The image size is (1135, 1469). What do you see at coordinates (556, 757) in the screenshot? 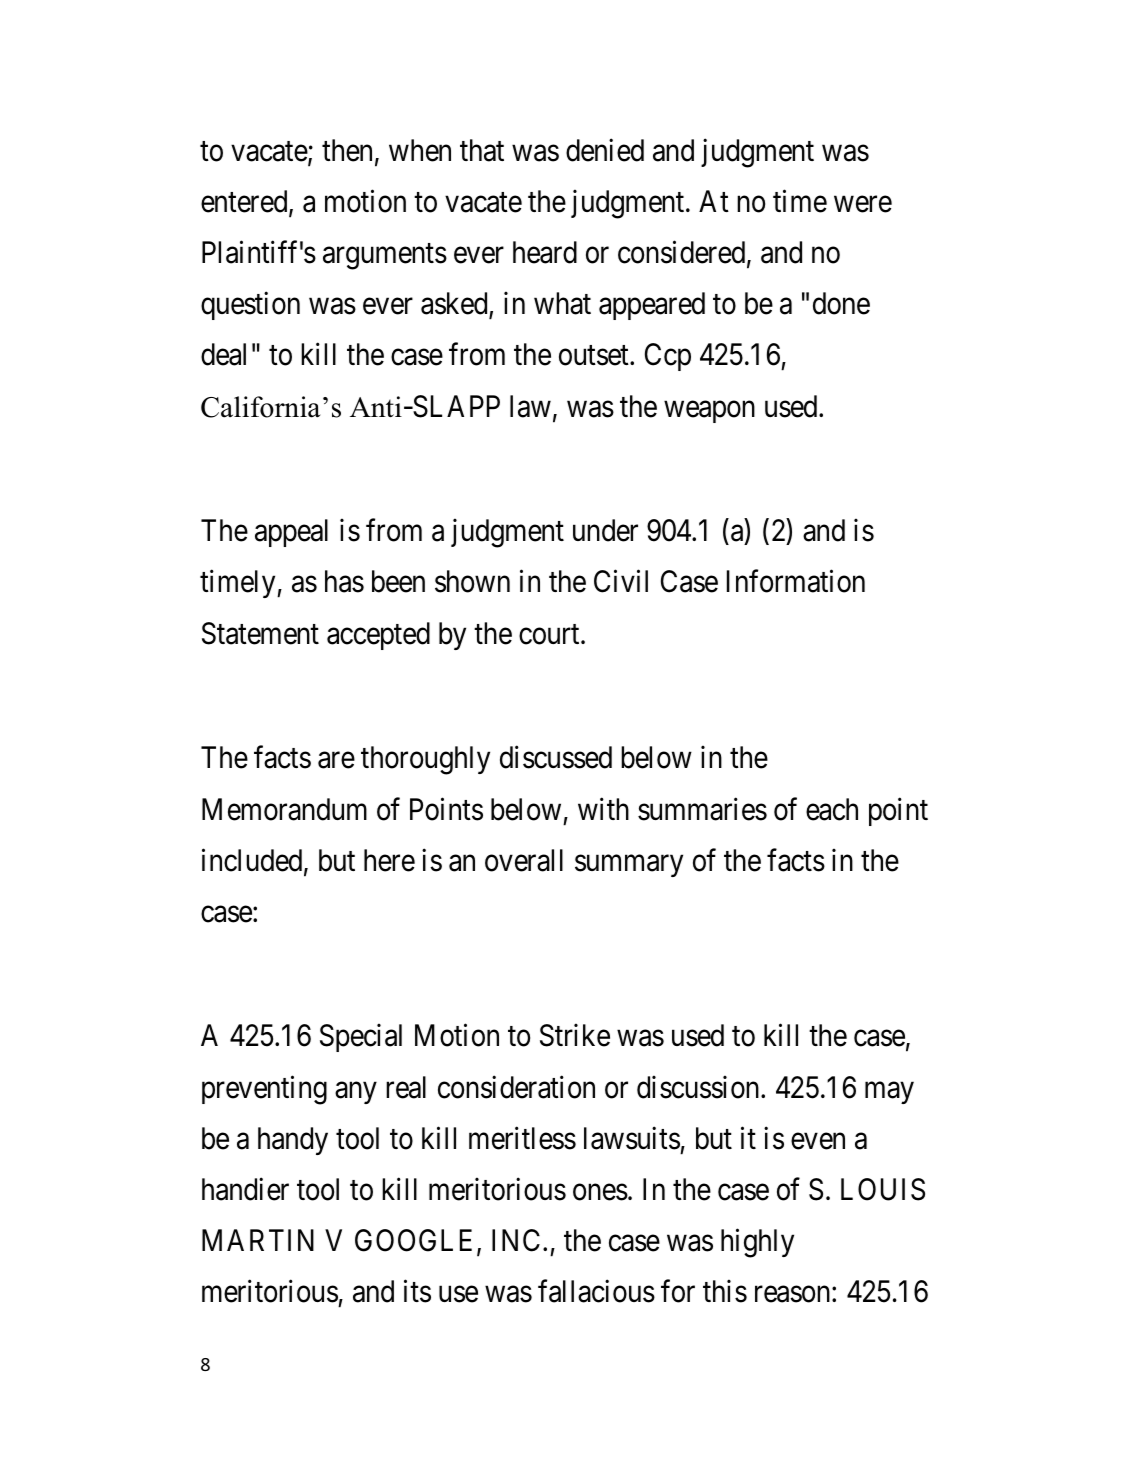
I see `discussed` at bounding box center [556, 757].
